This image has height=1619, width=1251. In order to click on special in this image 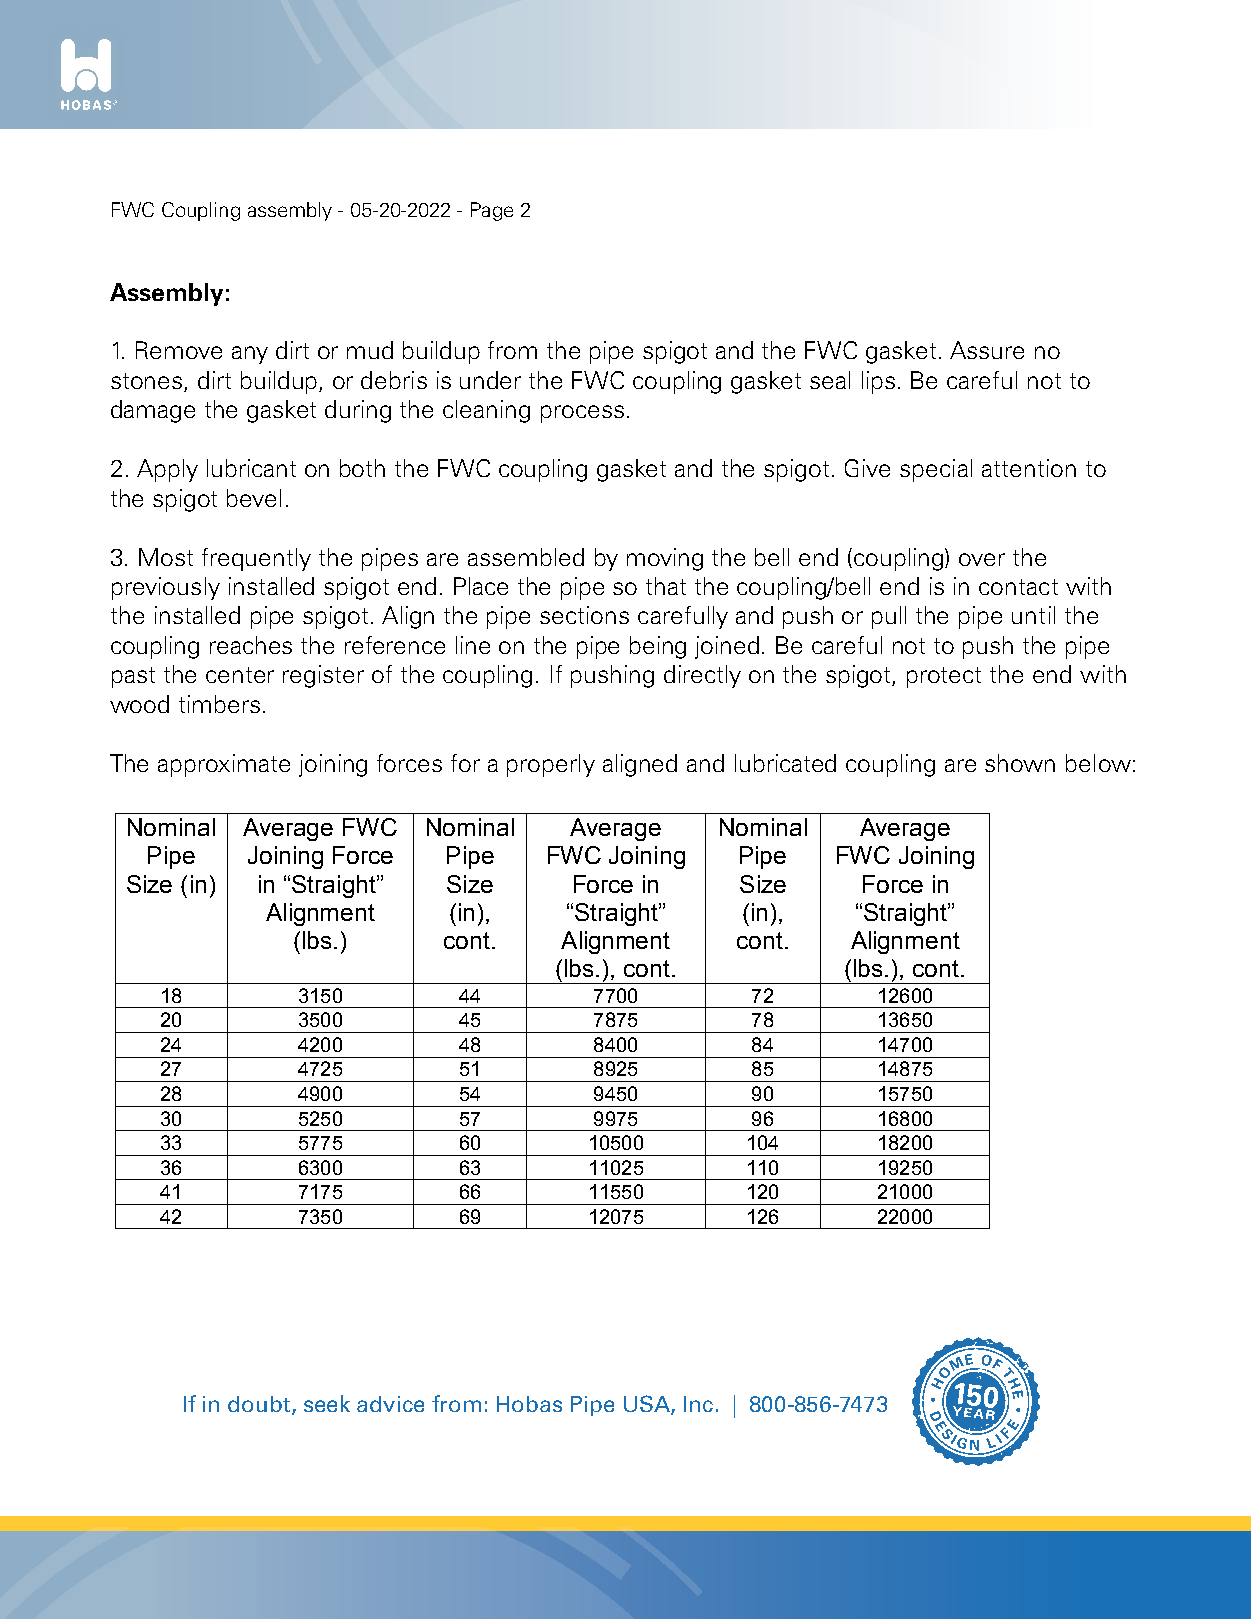, I will do `click(936, 470)`.
